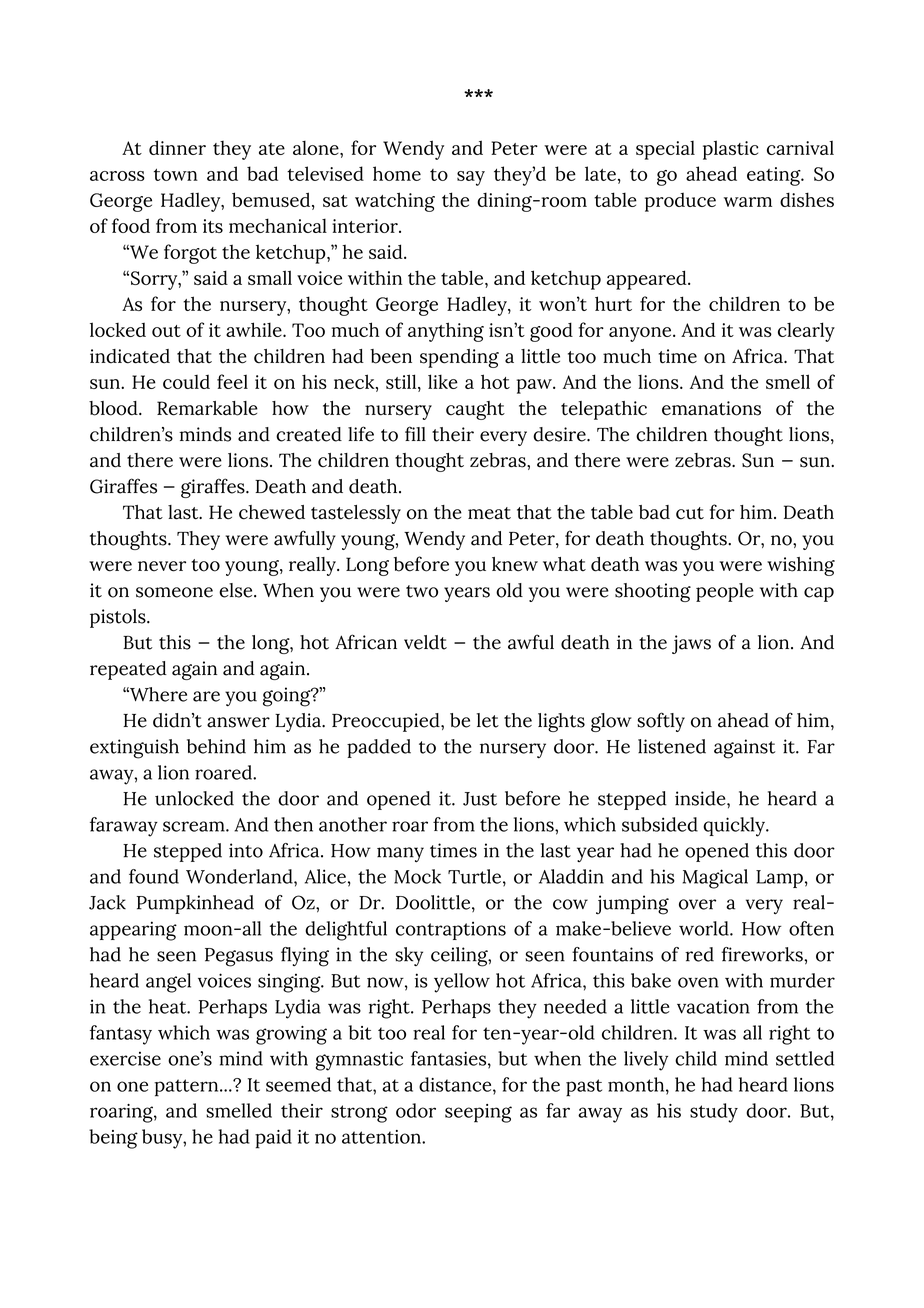 The width and height of the page is (924, 1308). I want to click on caught, so click(475, 410).
